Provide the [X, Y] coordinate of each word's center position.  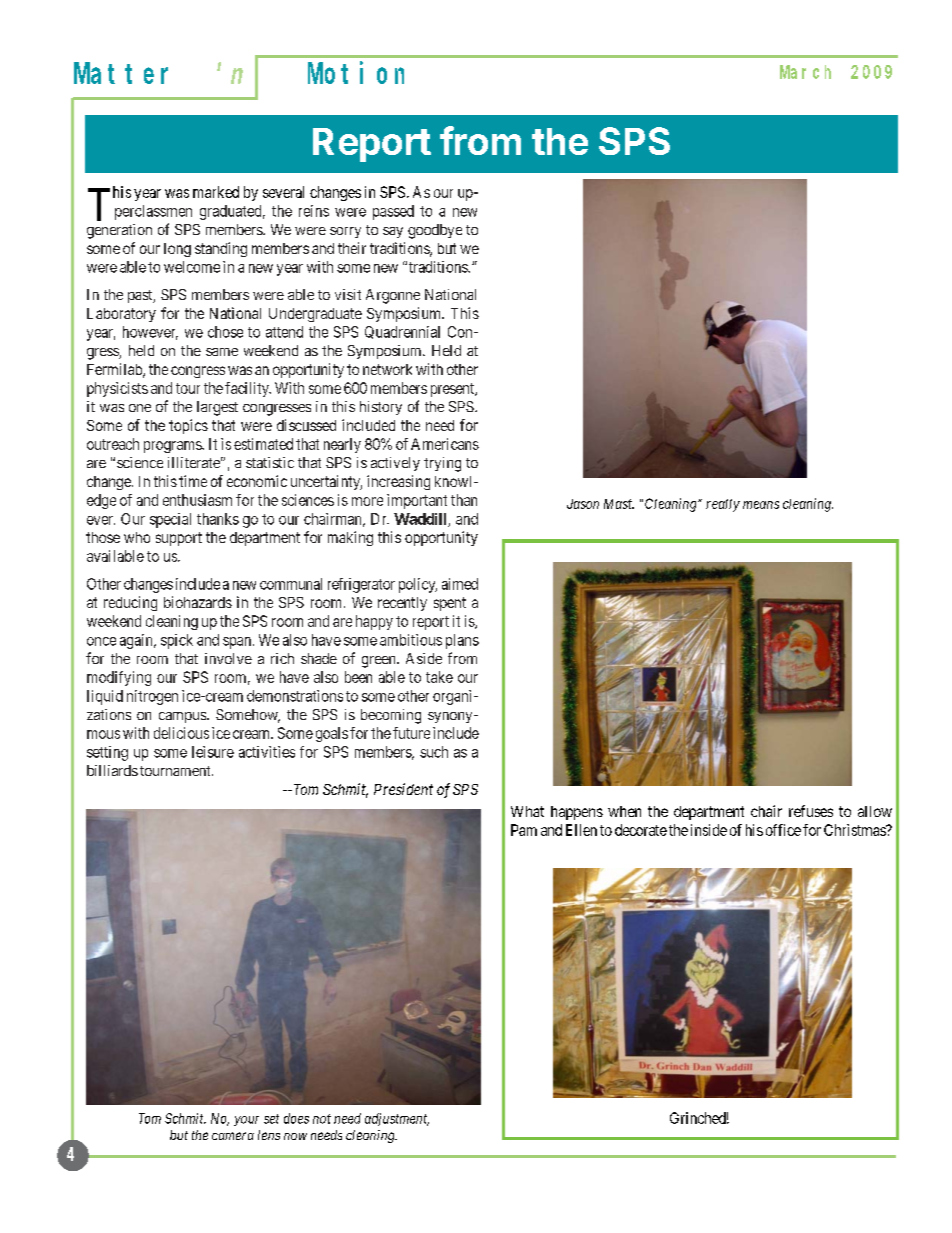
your [246, 1121]
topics [188, 426]
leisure [213, 752]
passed [393, 212]
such [434, 752]
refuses [811, 811]
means [761, 505]
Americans [445, 444]
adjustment [397, 1119]
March [805, 72]
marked [216, 192]
